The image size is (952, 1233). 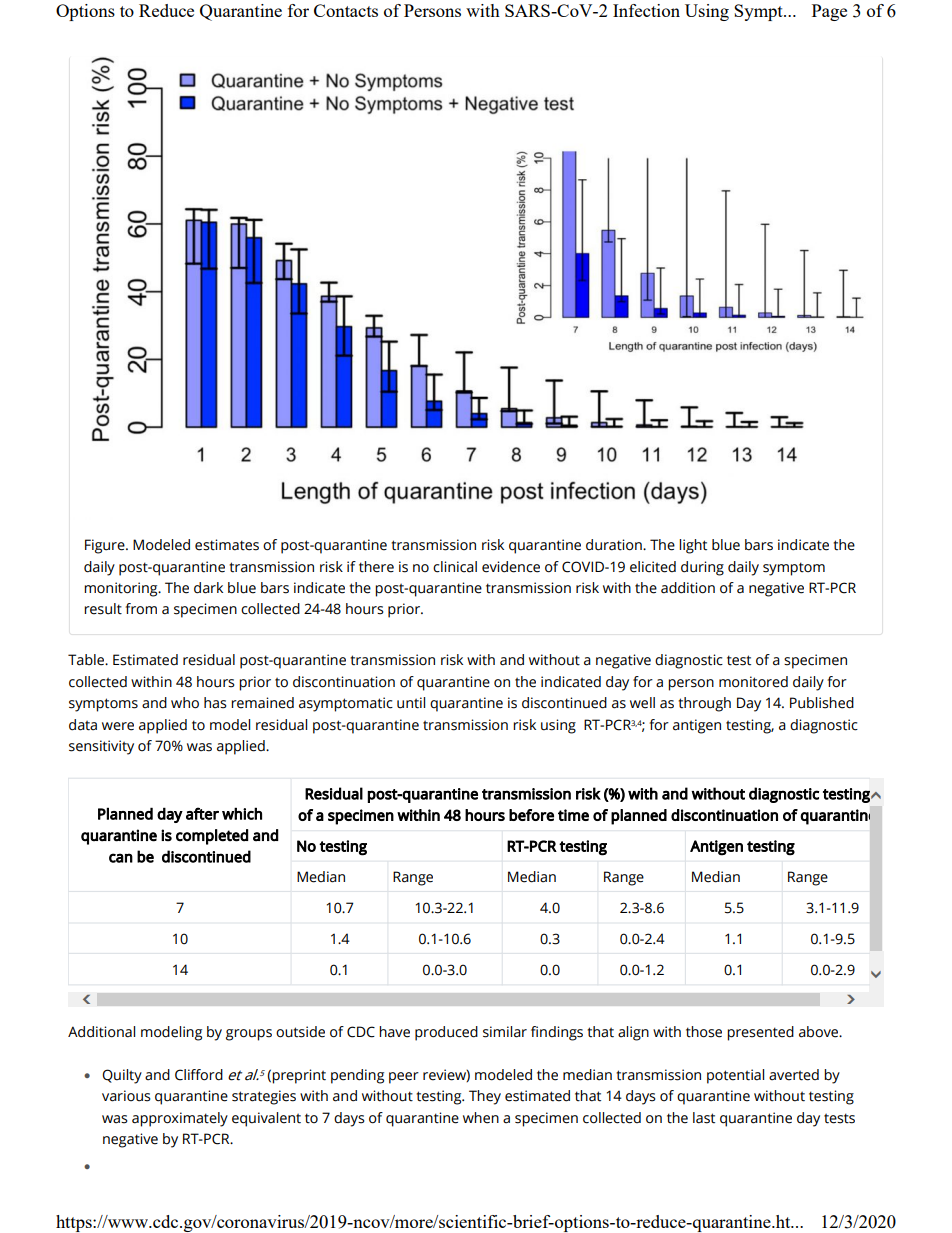 I want to click on clinical, so click(x=455, y=567).
